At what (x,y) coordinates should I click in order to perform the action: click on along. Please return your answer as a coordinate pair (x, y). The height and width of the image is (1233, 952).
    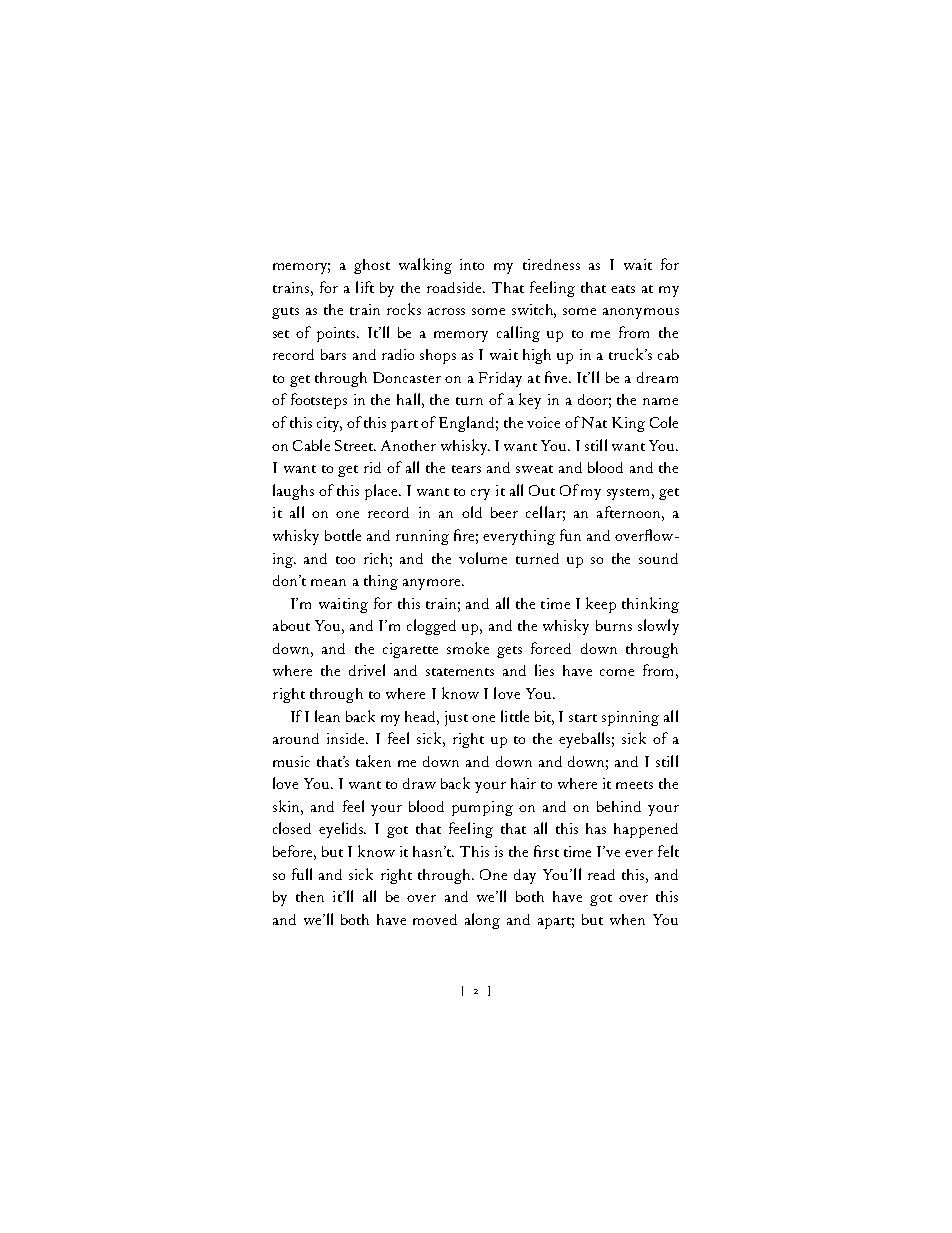
    Looking at the image, I should click on (482, 921).
